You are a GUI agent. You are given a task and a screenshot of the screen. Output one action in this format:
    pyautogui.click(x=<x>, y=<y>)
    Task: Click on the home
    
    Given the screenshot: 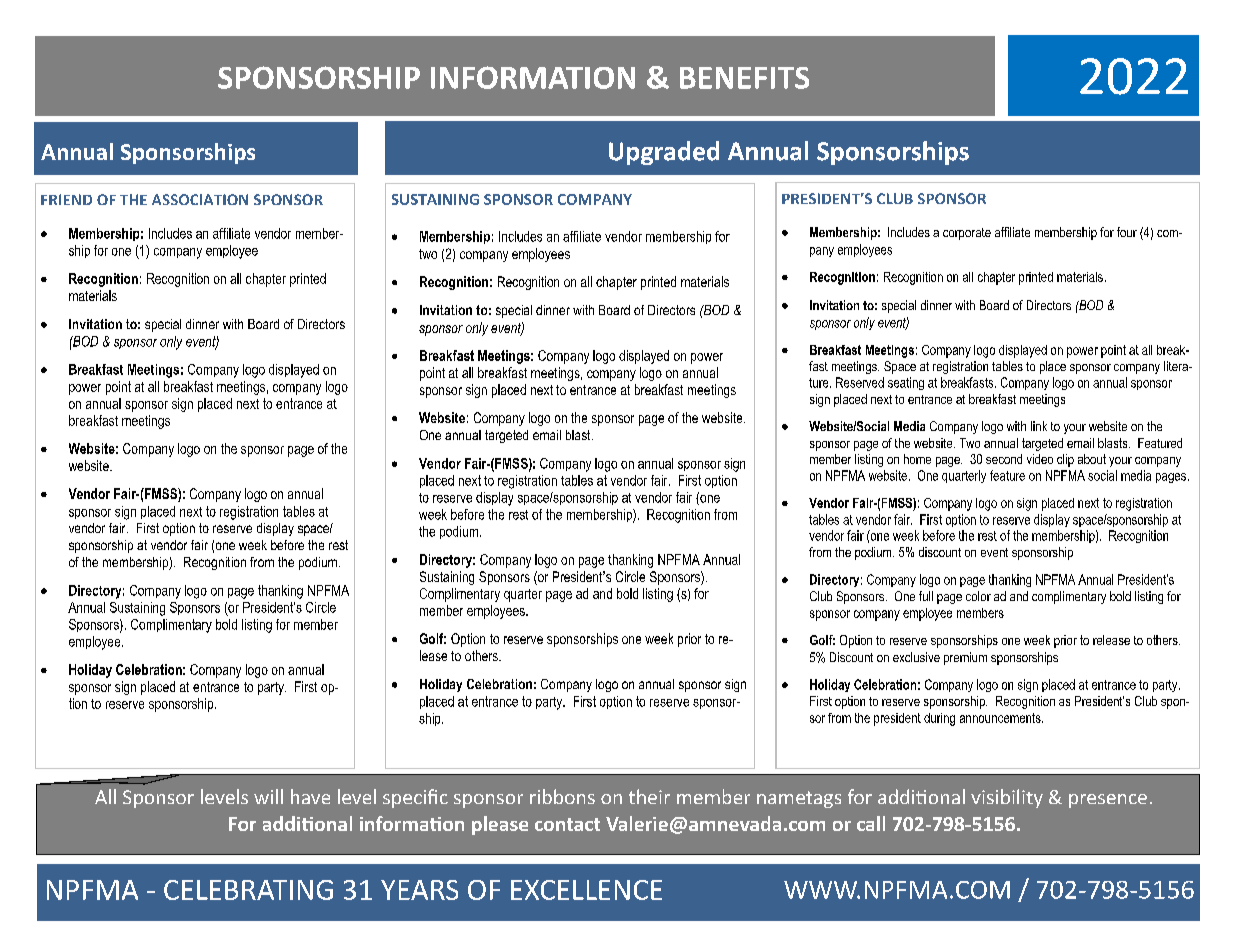 What is the action you would take?
    pyautogui.click(x=917, y=459)
